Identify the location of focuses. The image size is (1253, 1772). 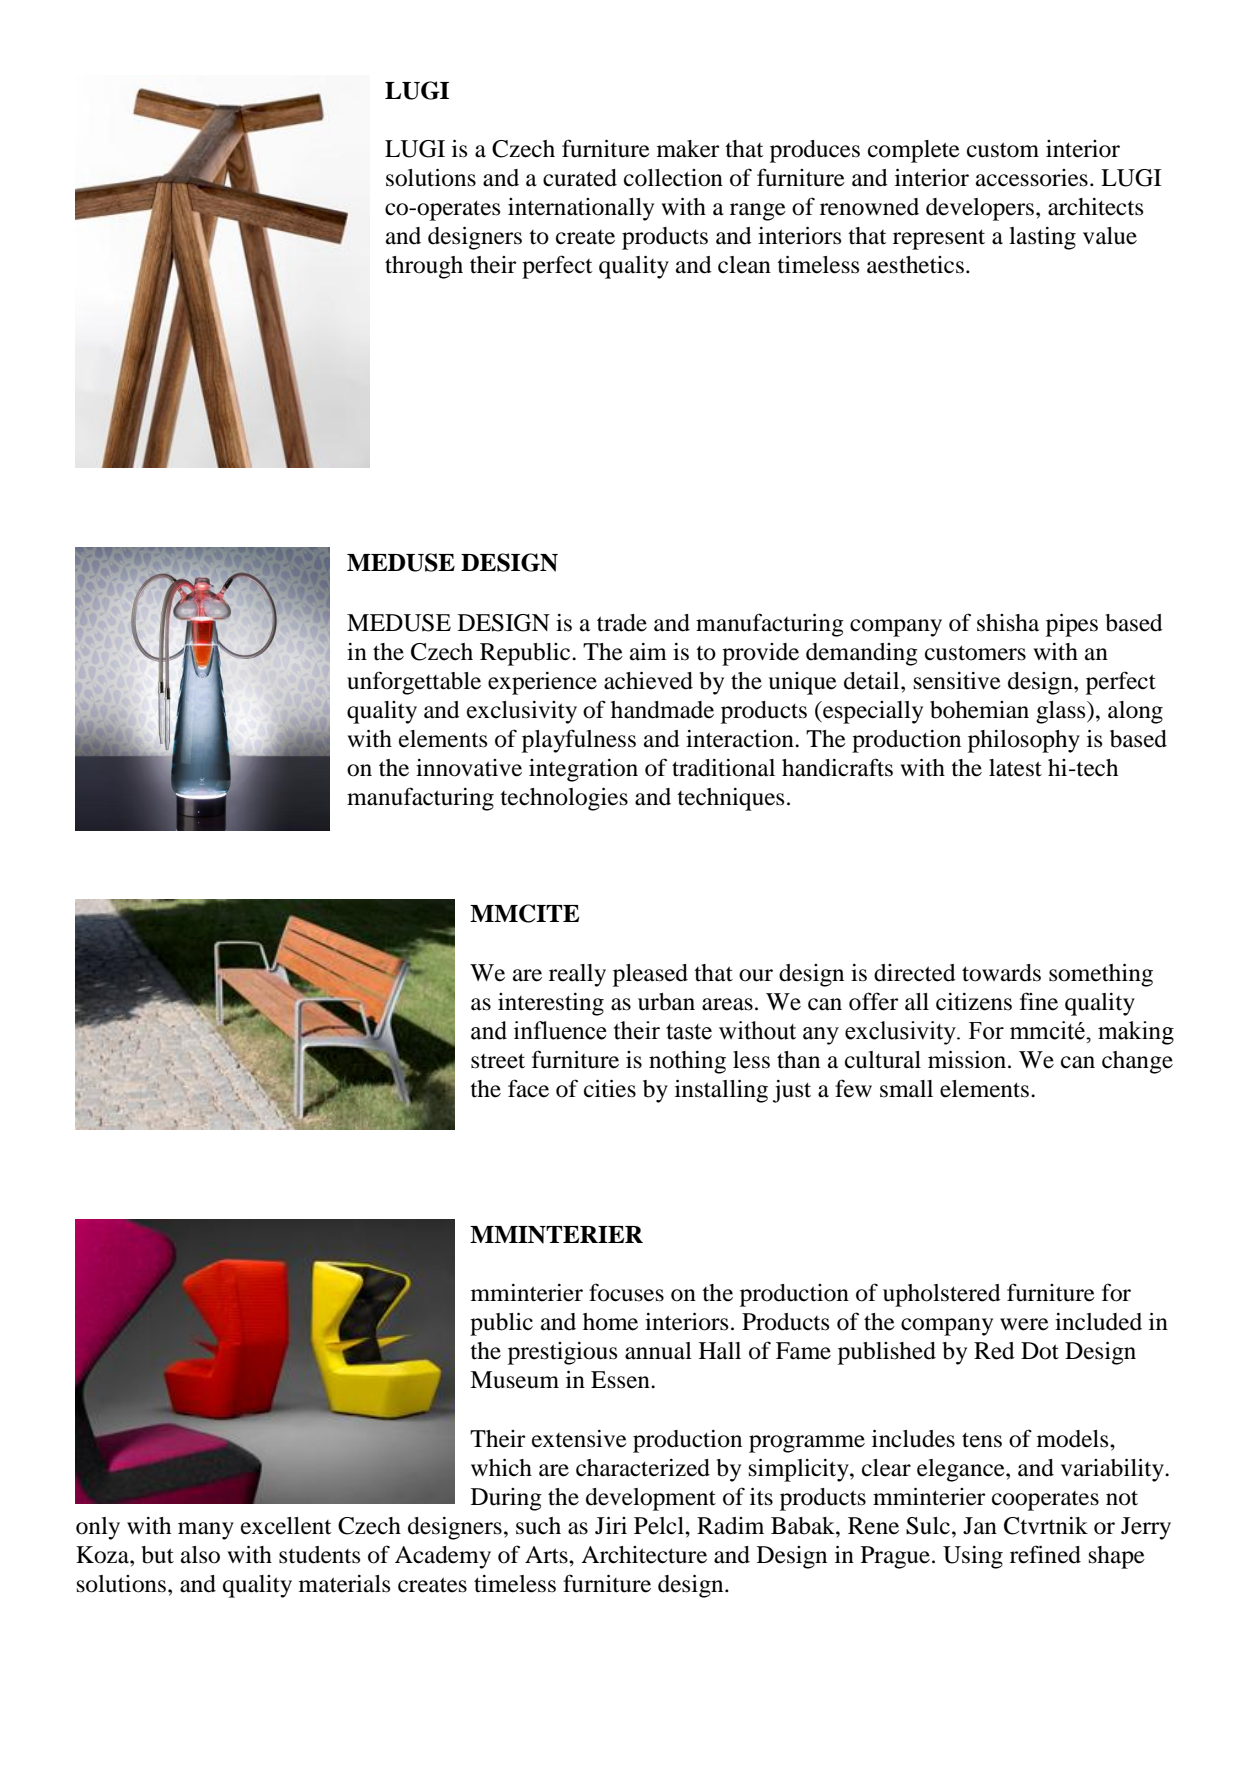
(626, 1292).
